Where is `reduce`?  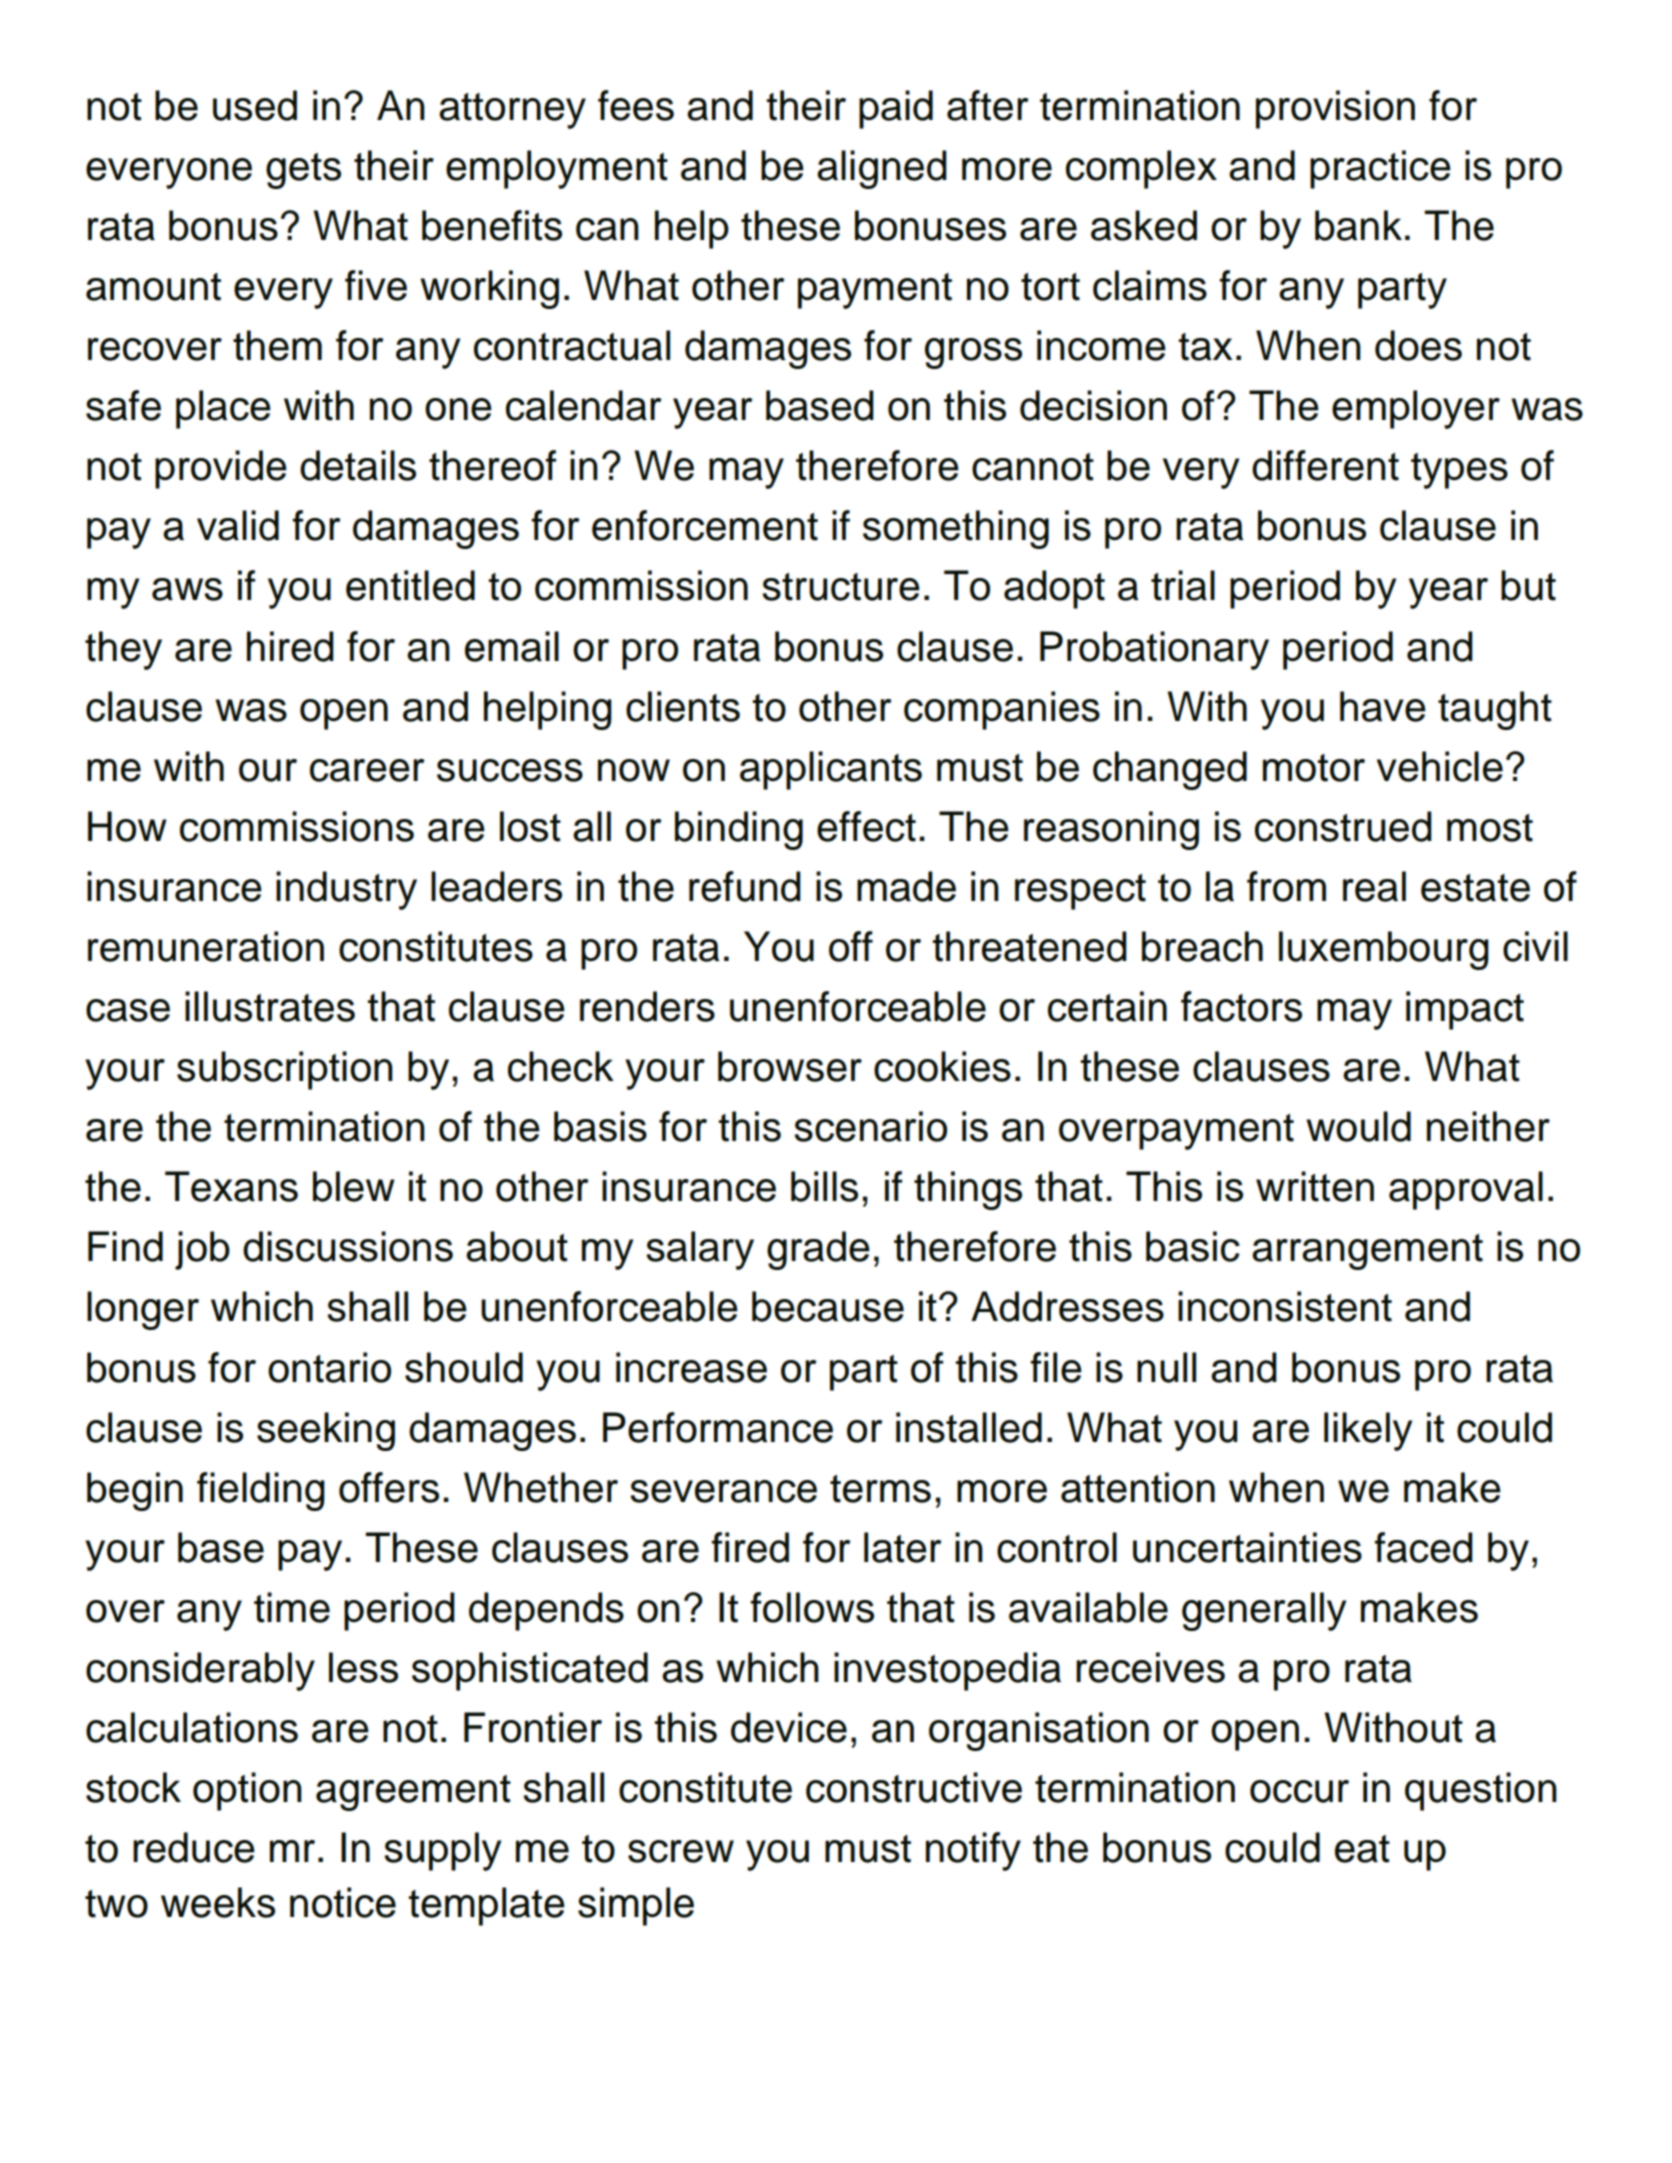
reduce is located at coordinates (194, 1847).
